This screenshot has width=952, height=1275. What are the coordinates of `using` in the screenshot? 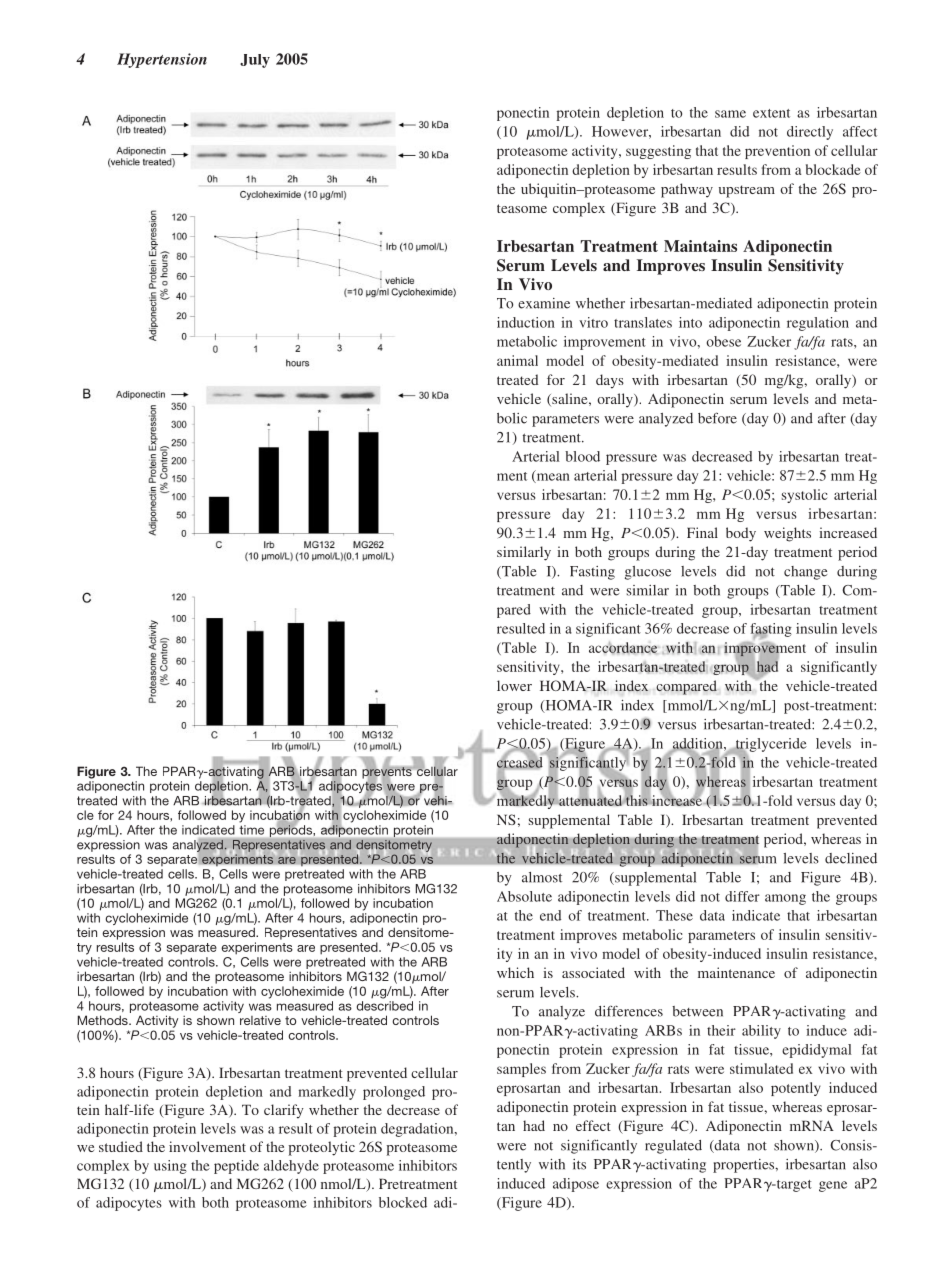 It's located at (170, 1167).
